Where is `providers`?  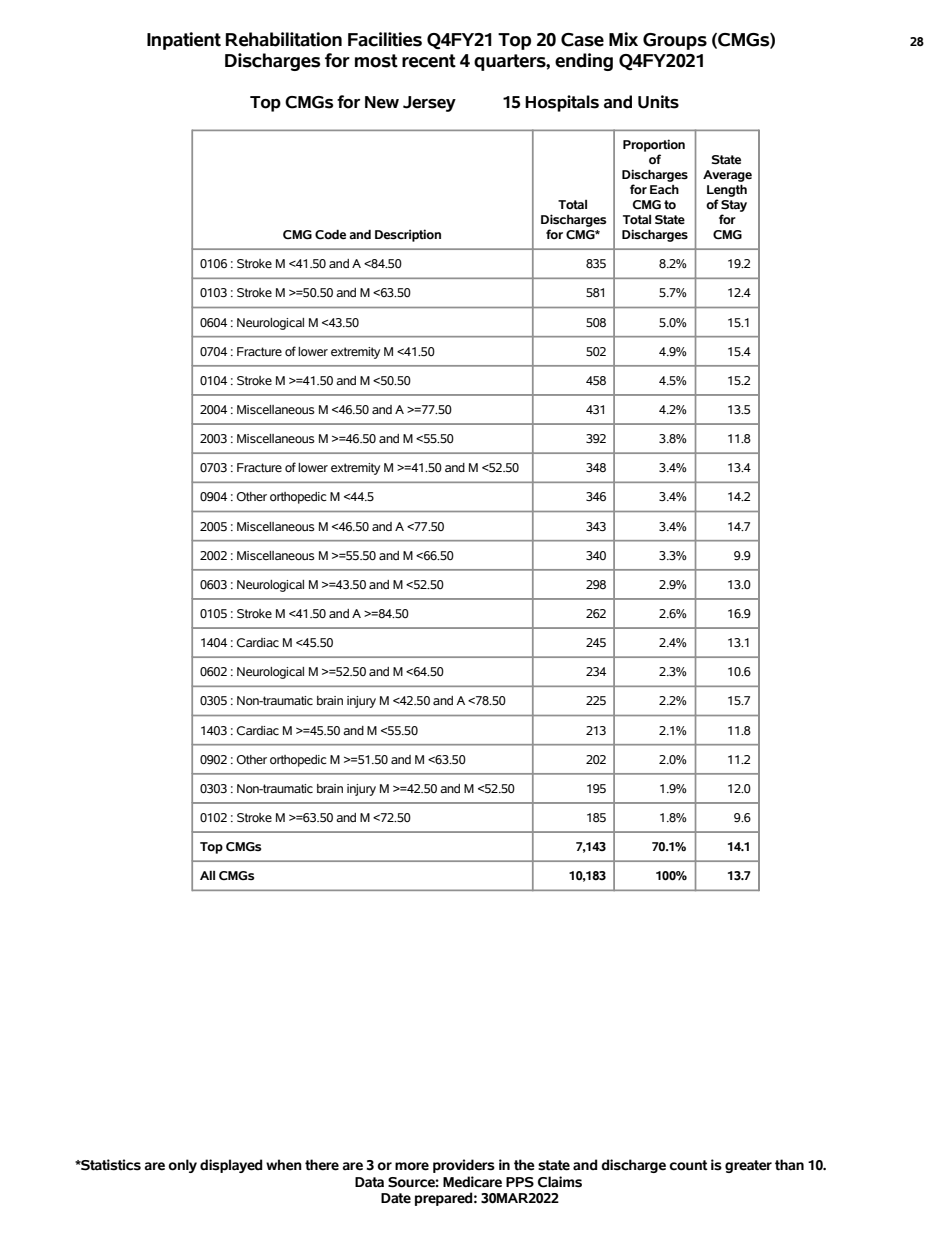 providers is located at coordinates (464, 1166).
